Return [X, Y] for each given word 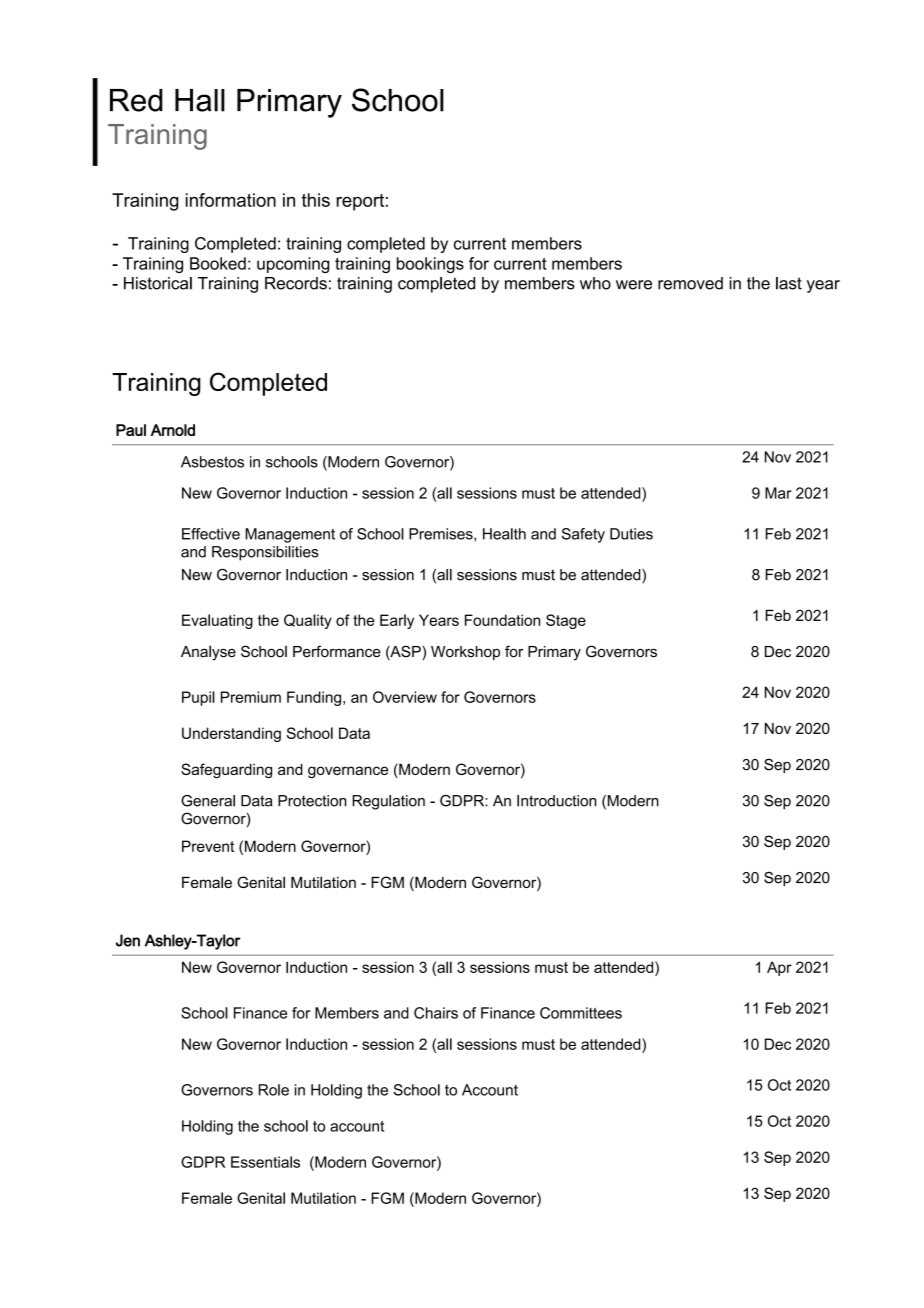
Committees [581, 1013]
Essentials [265, 1162]
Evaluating [217, 621]
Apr [779, 968]
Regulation [388, 802]
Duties [631, 534]
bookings [430, 265]
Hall [200, 100]
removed [690, 283]
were [634, 285]
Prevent [208, 846]
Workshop [465, 653]
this [316, 200]
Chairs [436, 1013]
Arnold [172, 430]
